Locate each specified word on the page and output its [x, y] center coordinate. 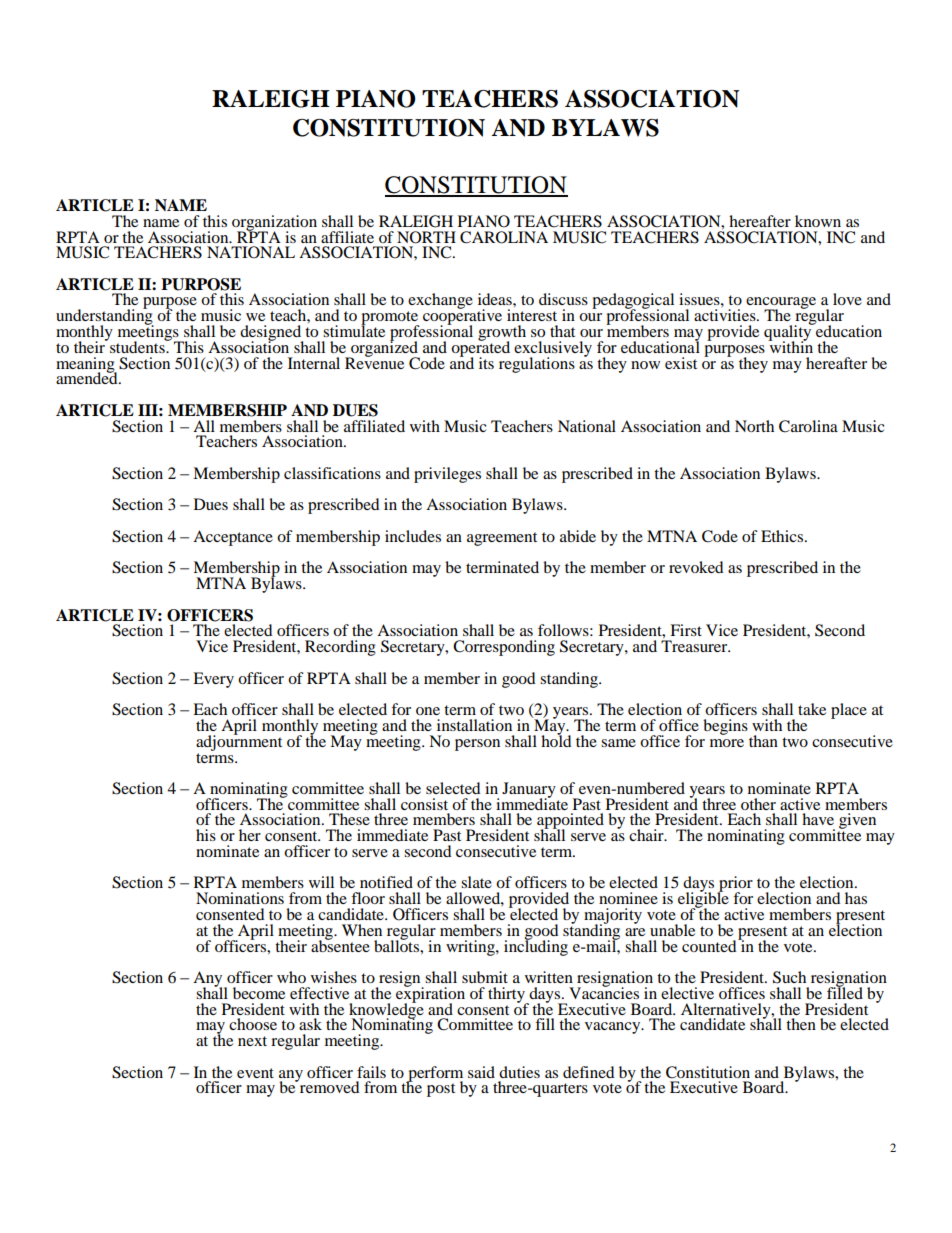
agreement [502, 539]
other [758, 804]
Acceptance [233, 538]
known [818, 221]
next [252, 1041]
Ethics [782, 536]
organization [274, 224]
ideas [496, 299]
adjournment [239, 741]
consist [424, 804]
